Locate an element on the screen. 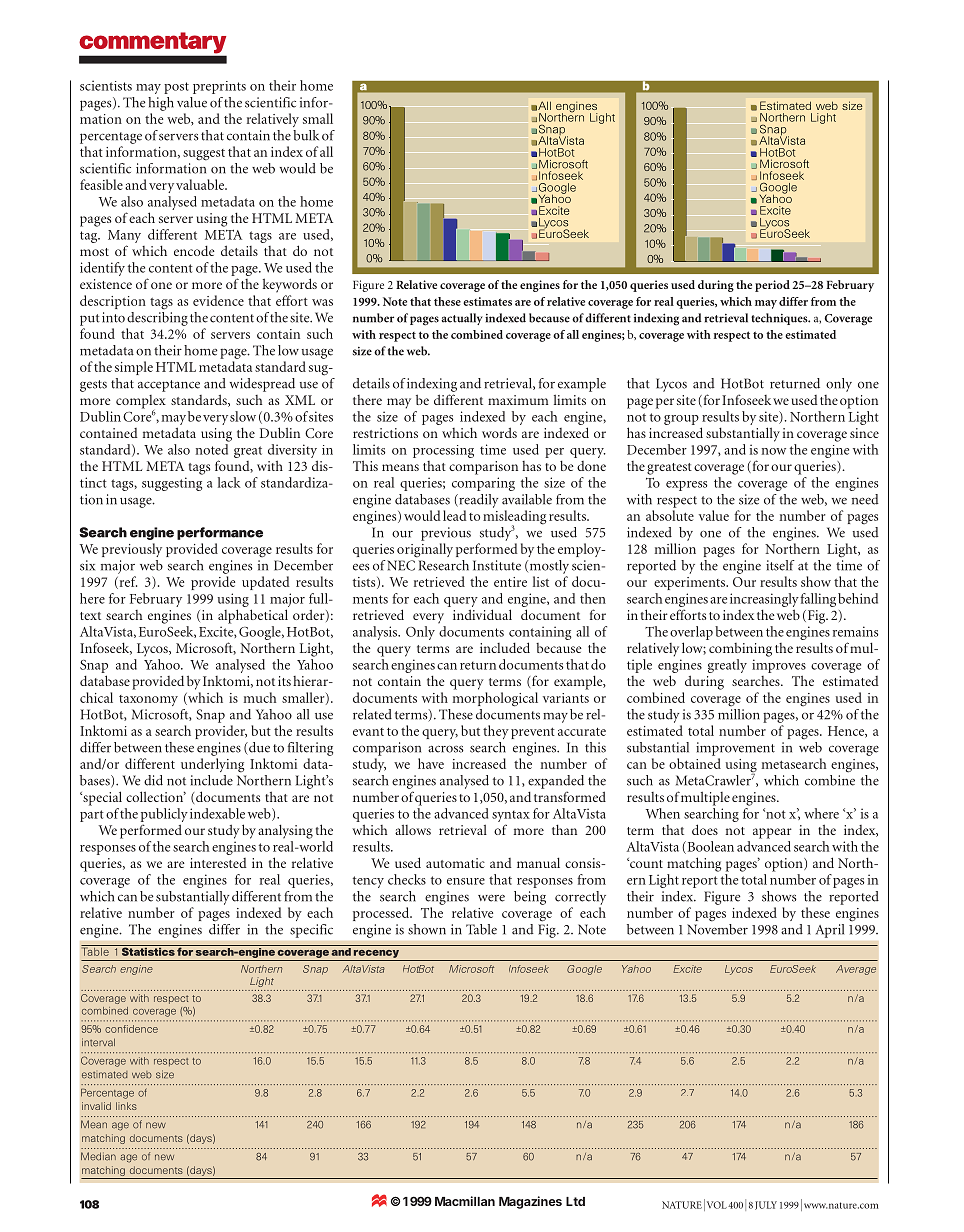 This screenshot has height=1232, width=964. alphabetical is located at coordinates (253, 616).
